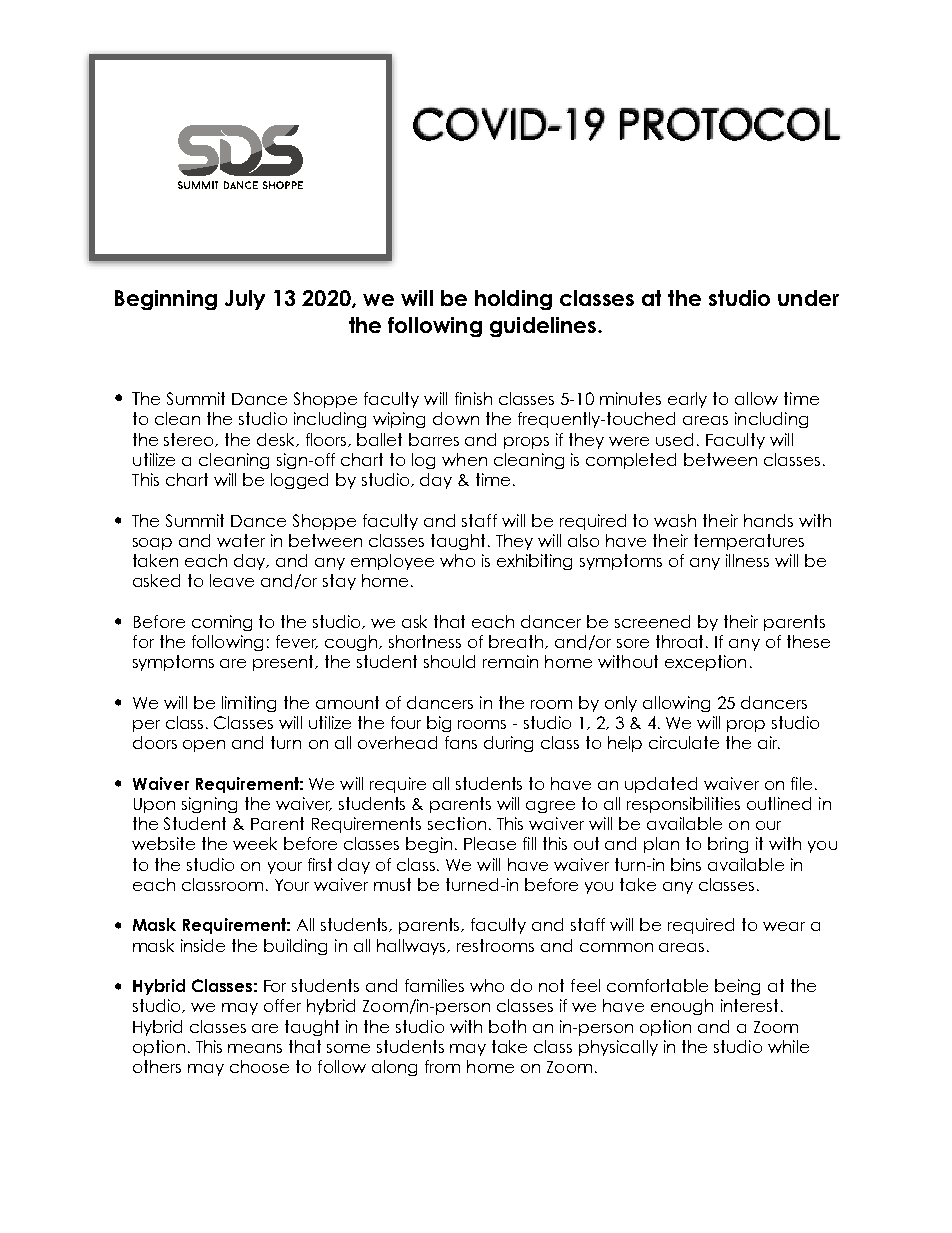 This image has width=952, height=1233. What do you see at coordinates (749, 1005) in the image?
I see `interest` at bounding box center [749, 1005].
